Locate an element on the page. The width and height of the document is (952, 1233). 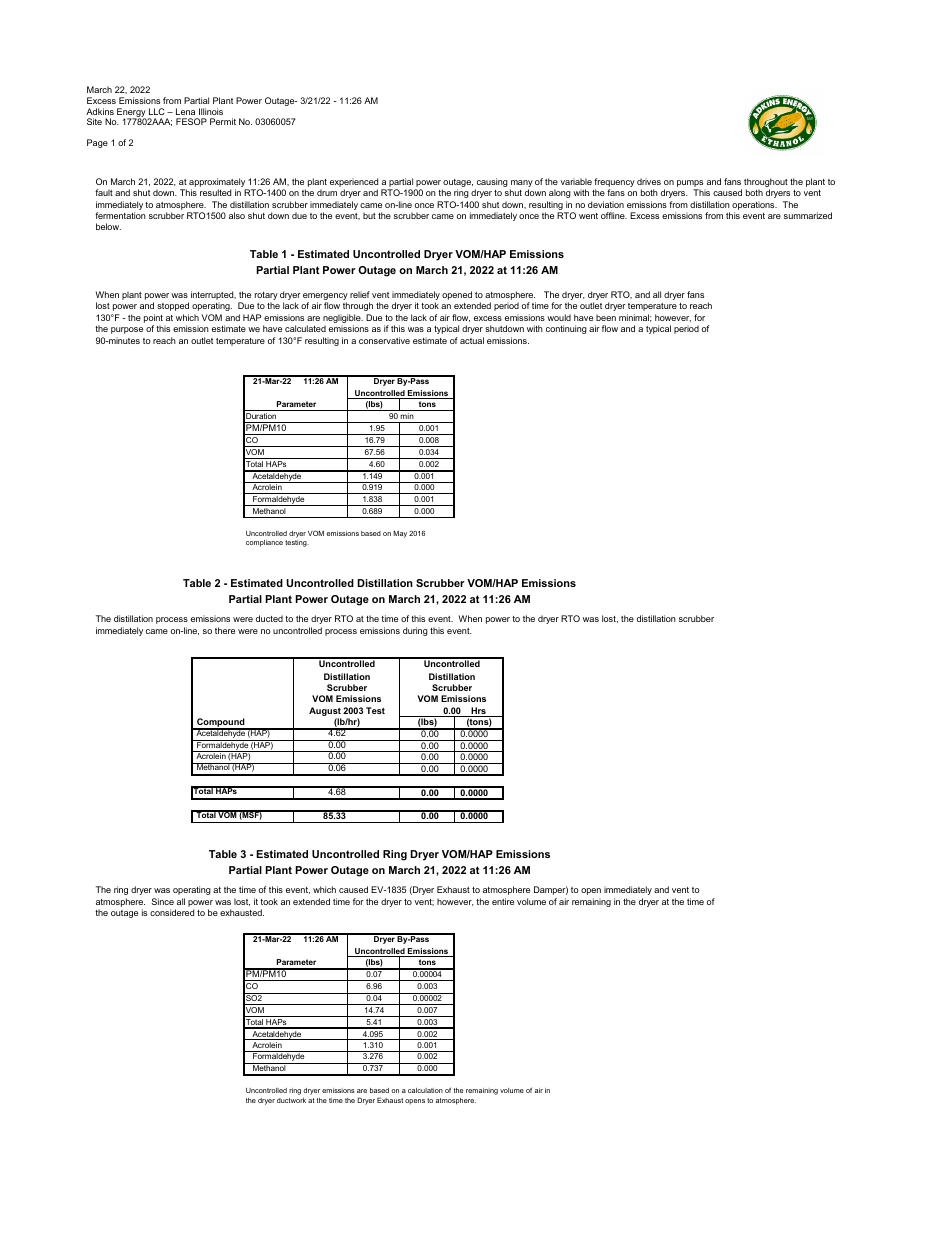
causing is located at coordinates (491, 184).
